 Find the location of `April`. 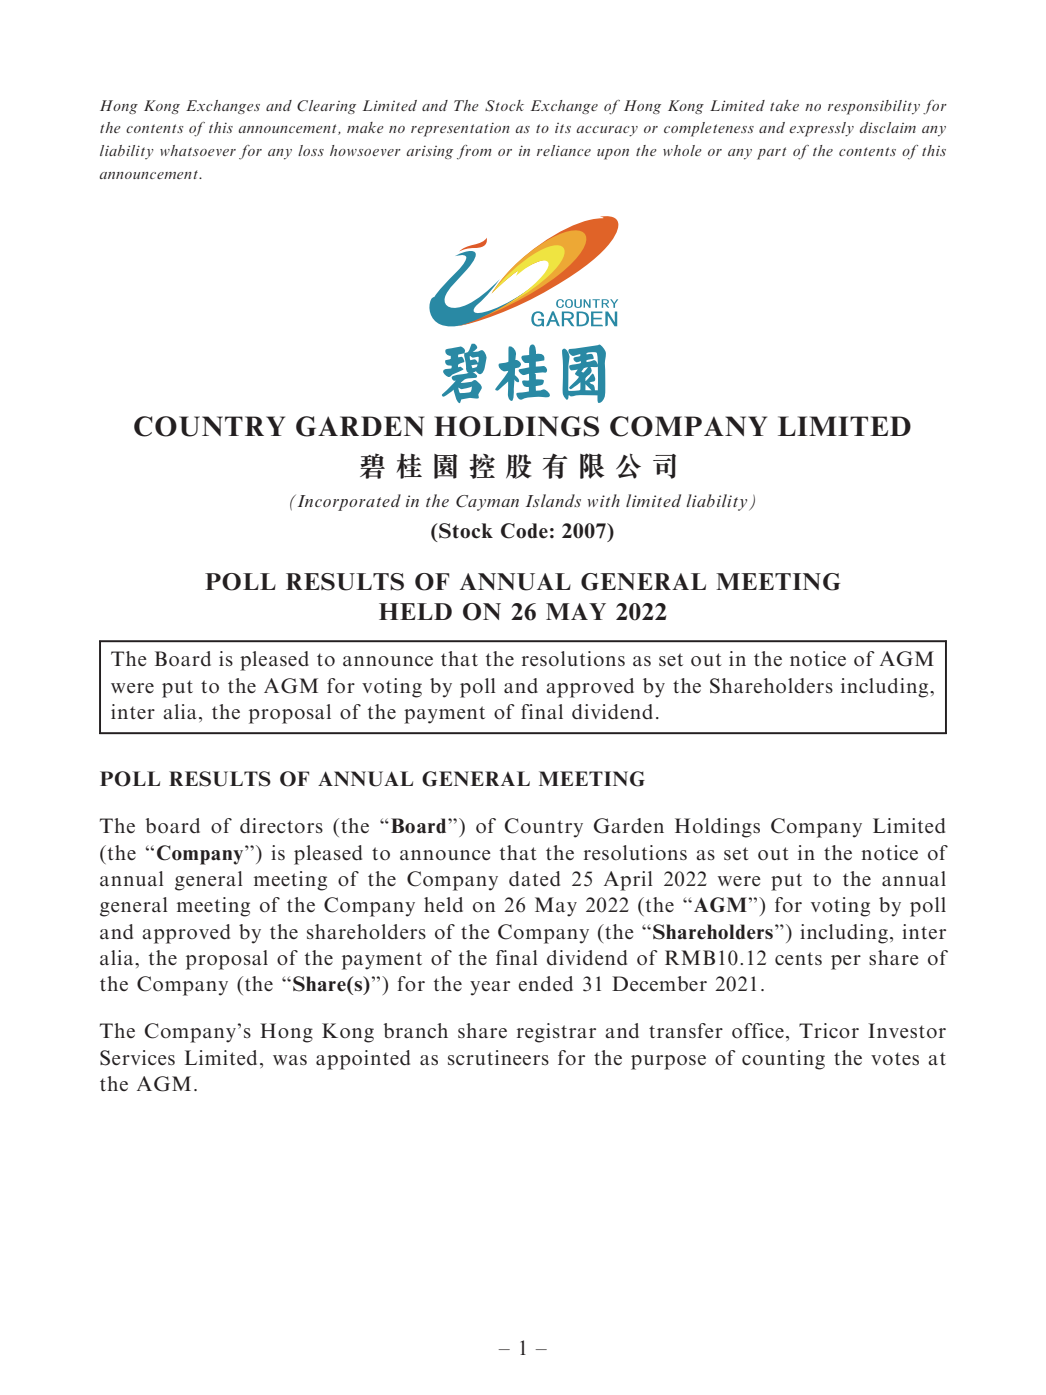

April is located at coordinates (628, 881).
